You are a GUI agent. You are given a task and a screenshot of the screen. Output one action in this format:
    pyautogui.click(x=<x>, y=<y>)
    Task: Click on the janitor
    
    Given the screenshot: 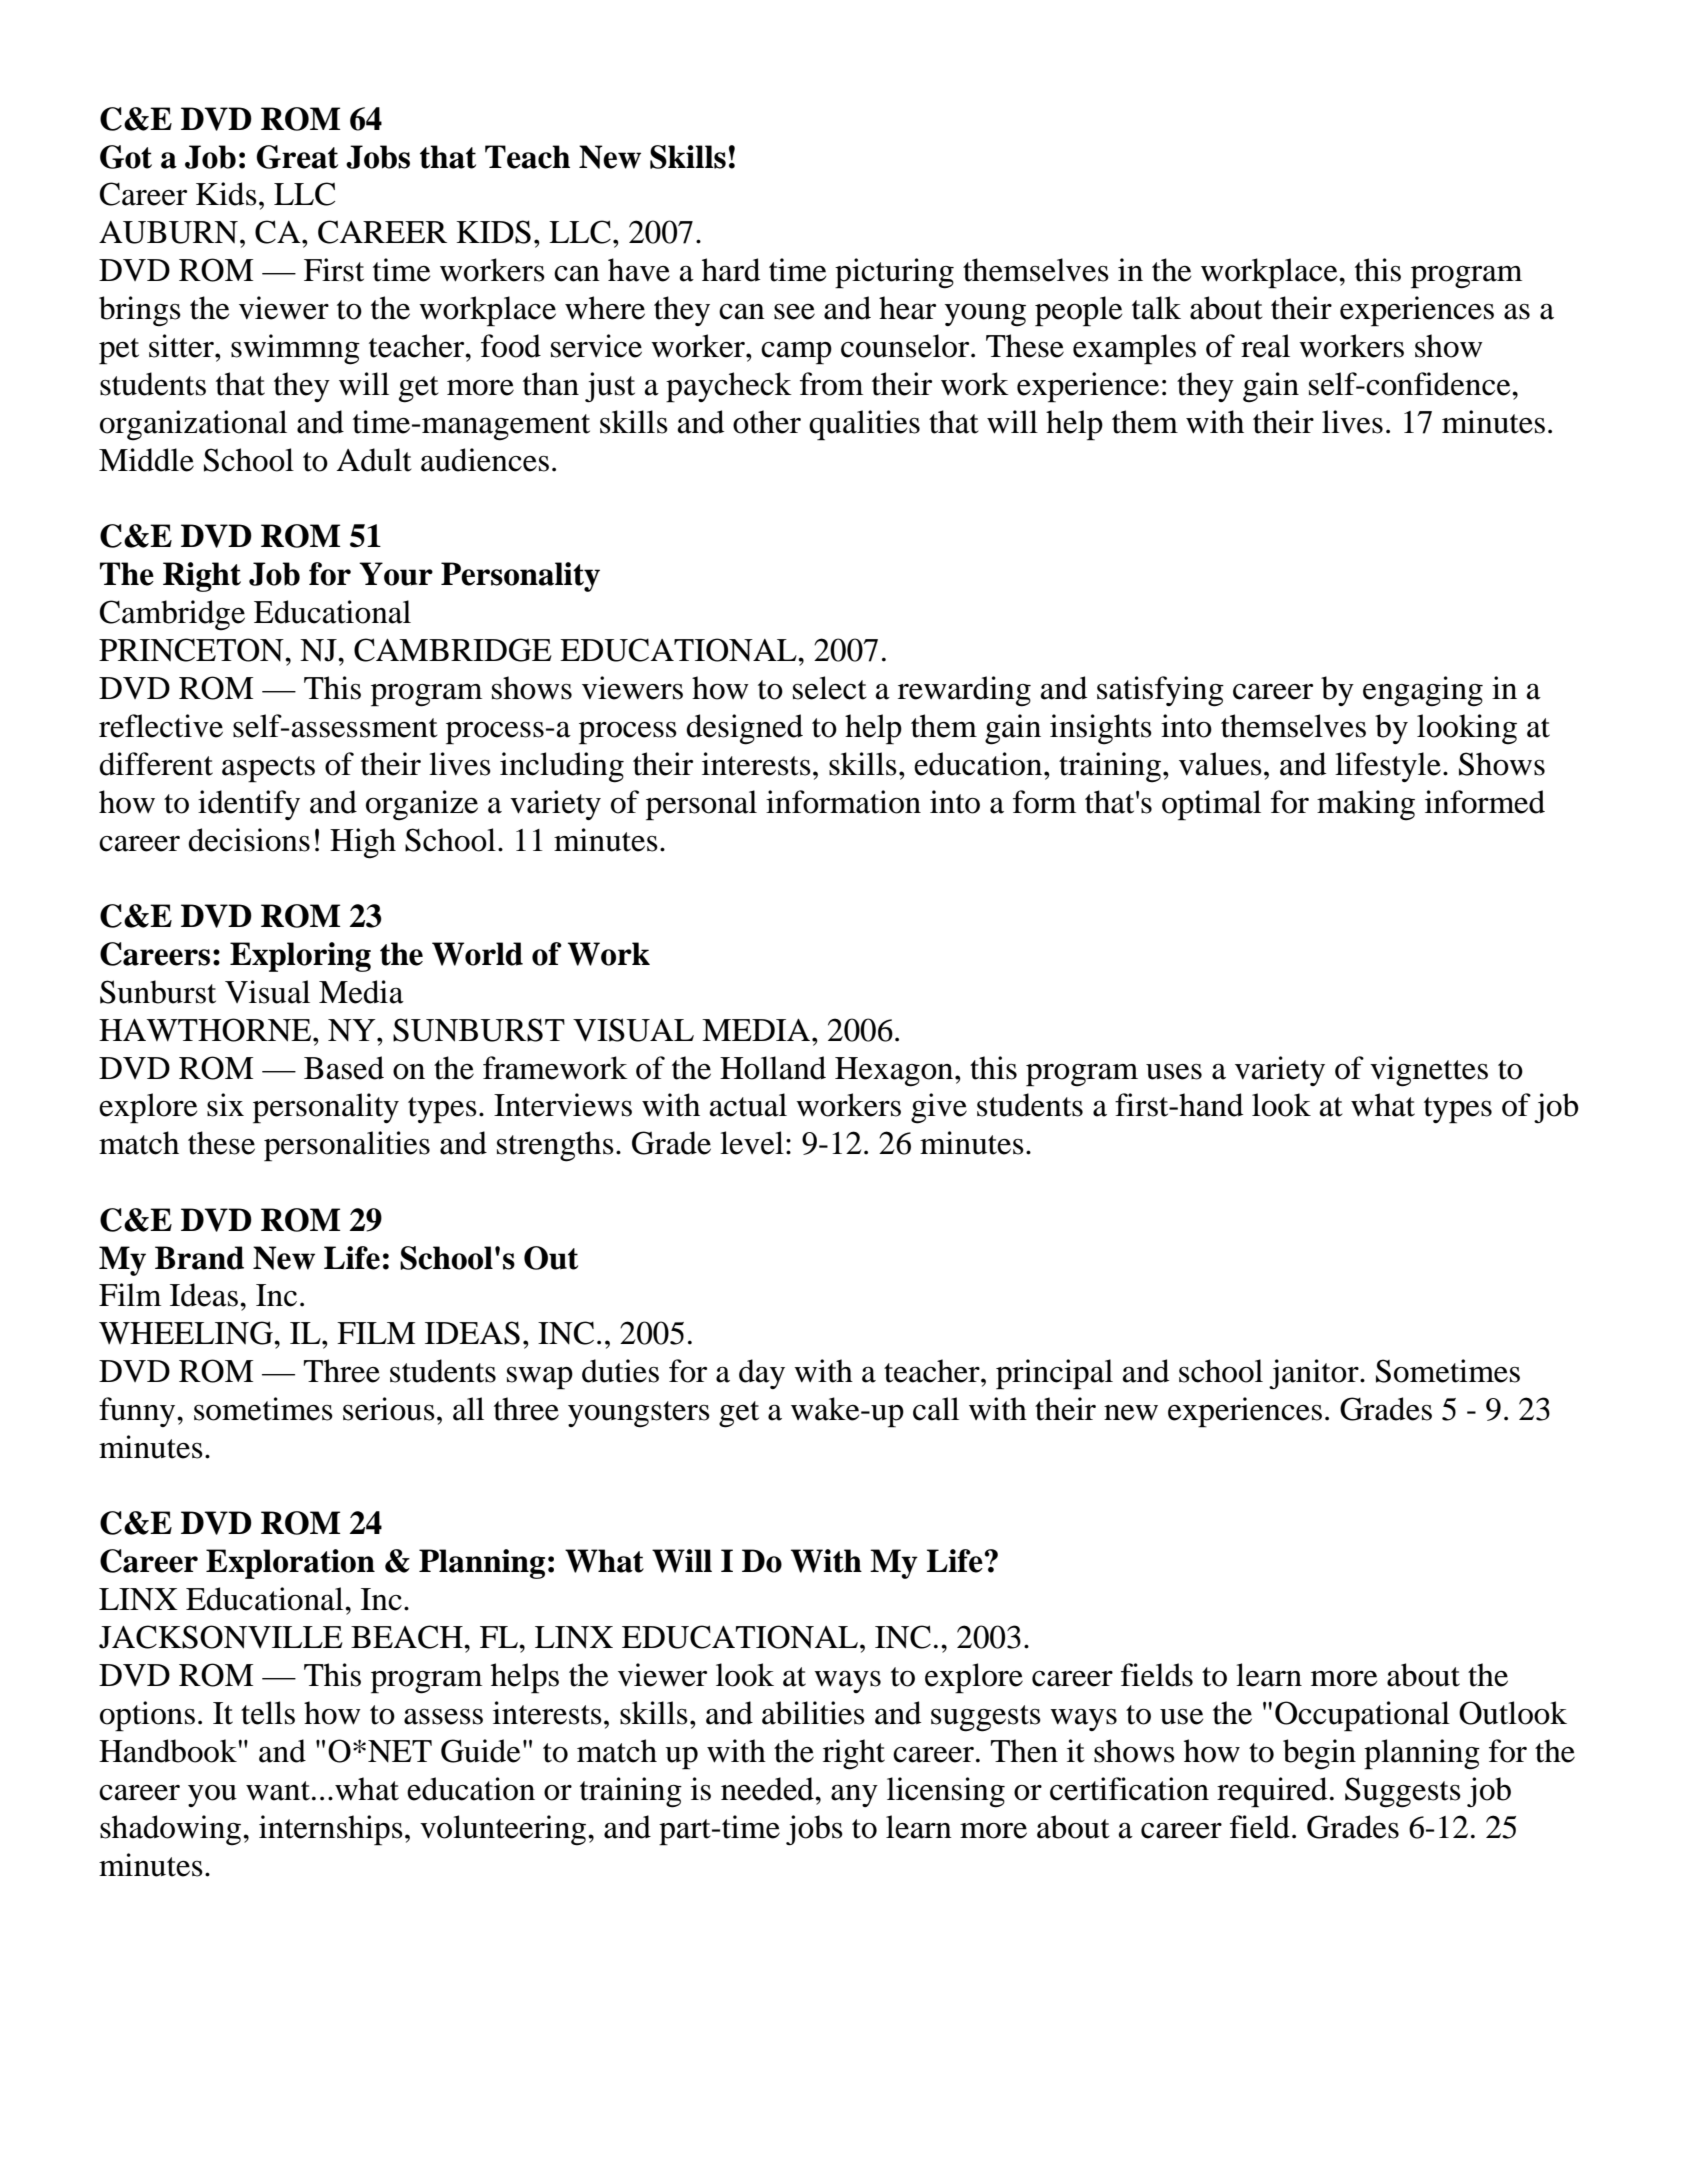 What is the action you would take?
    pyautogui.click(x=1315, y=1374)
